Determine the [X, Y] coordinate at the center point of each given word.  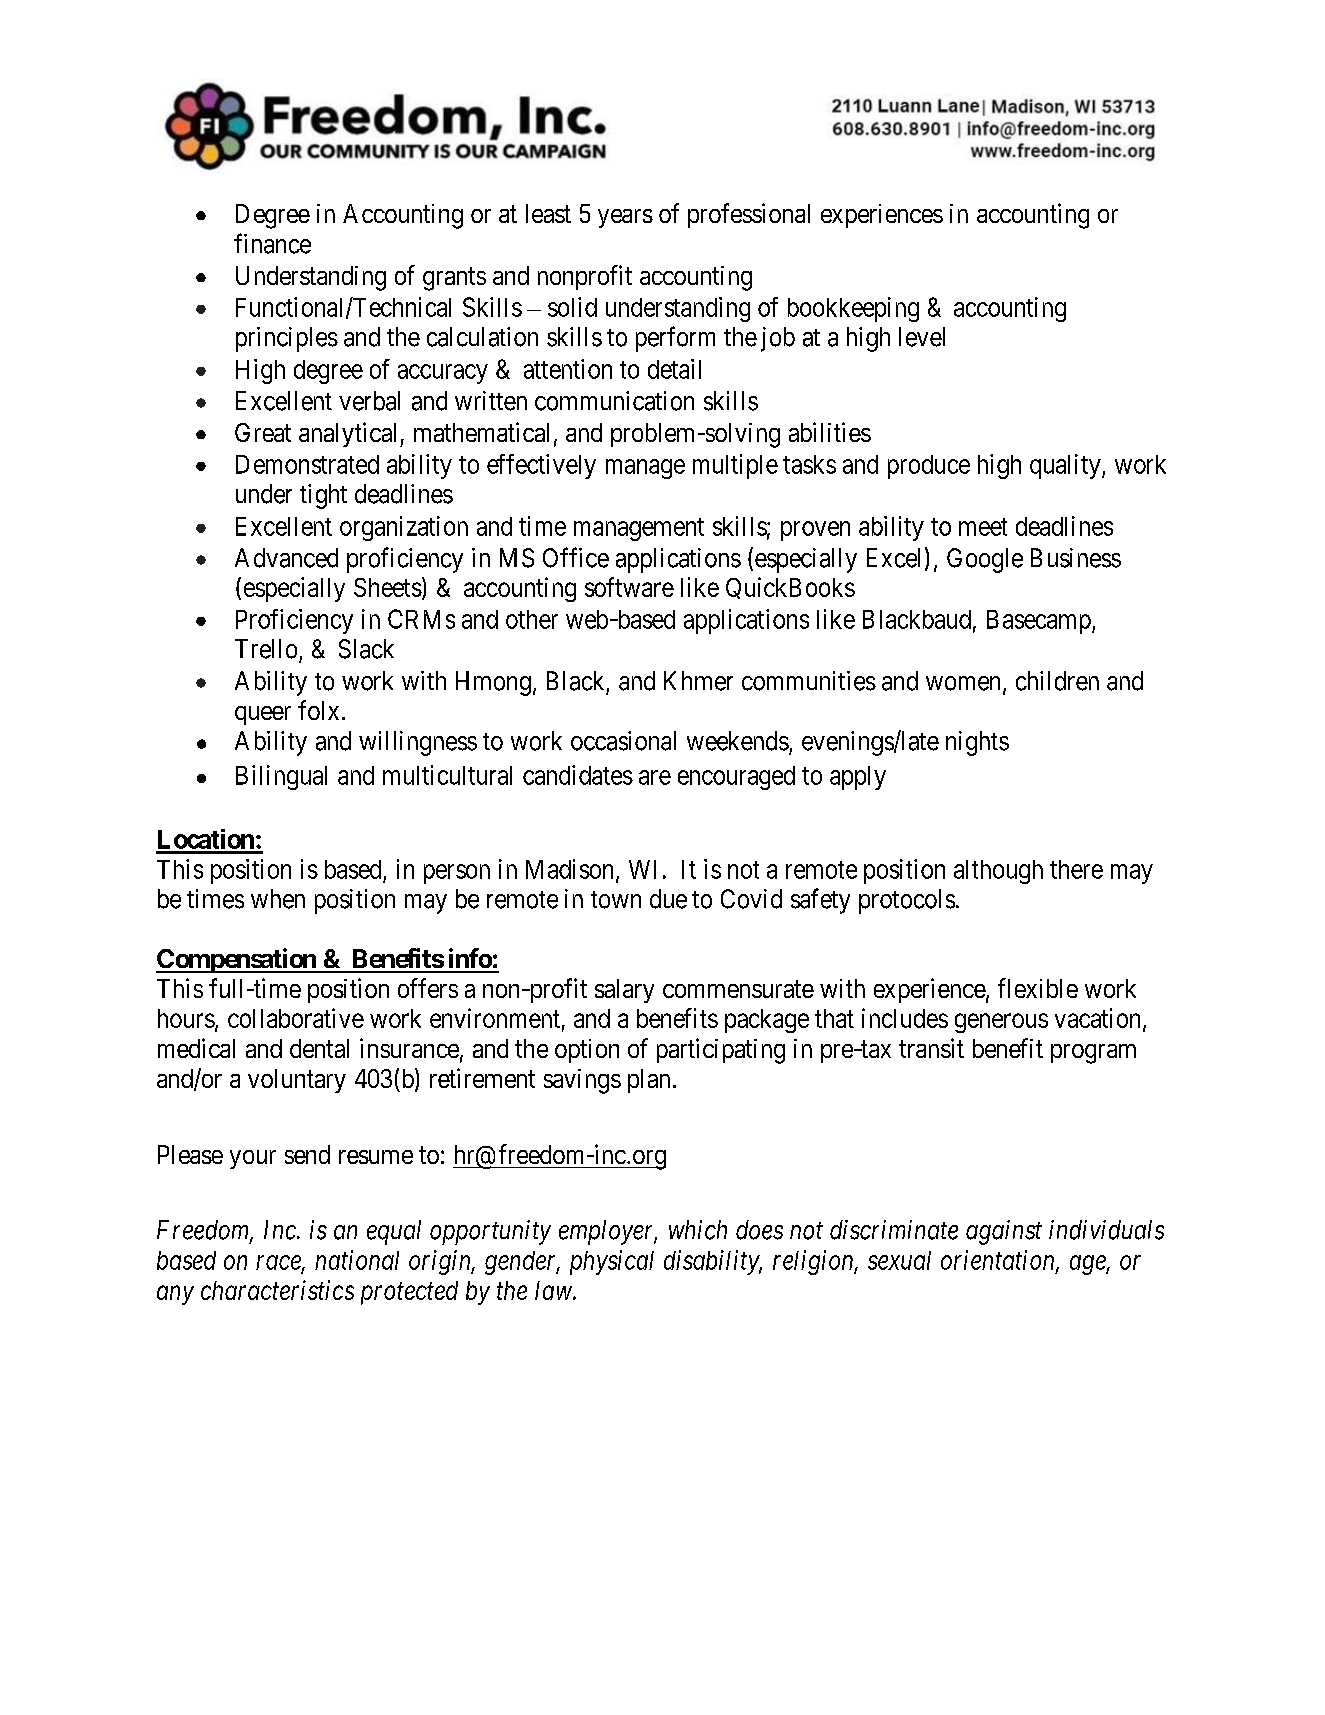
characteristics [277, 1290]
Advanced [286, 558]
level [922, 337]
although [998, 872]
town [616, 900]
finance [272, 243]
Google [985, 560]
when [278, 899]
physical [612, 1262]
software [629, 587]
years [625, 218]
